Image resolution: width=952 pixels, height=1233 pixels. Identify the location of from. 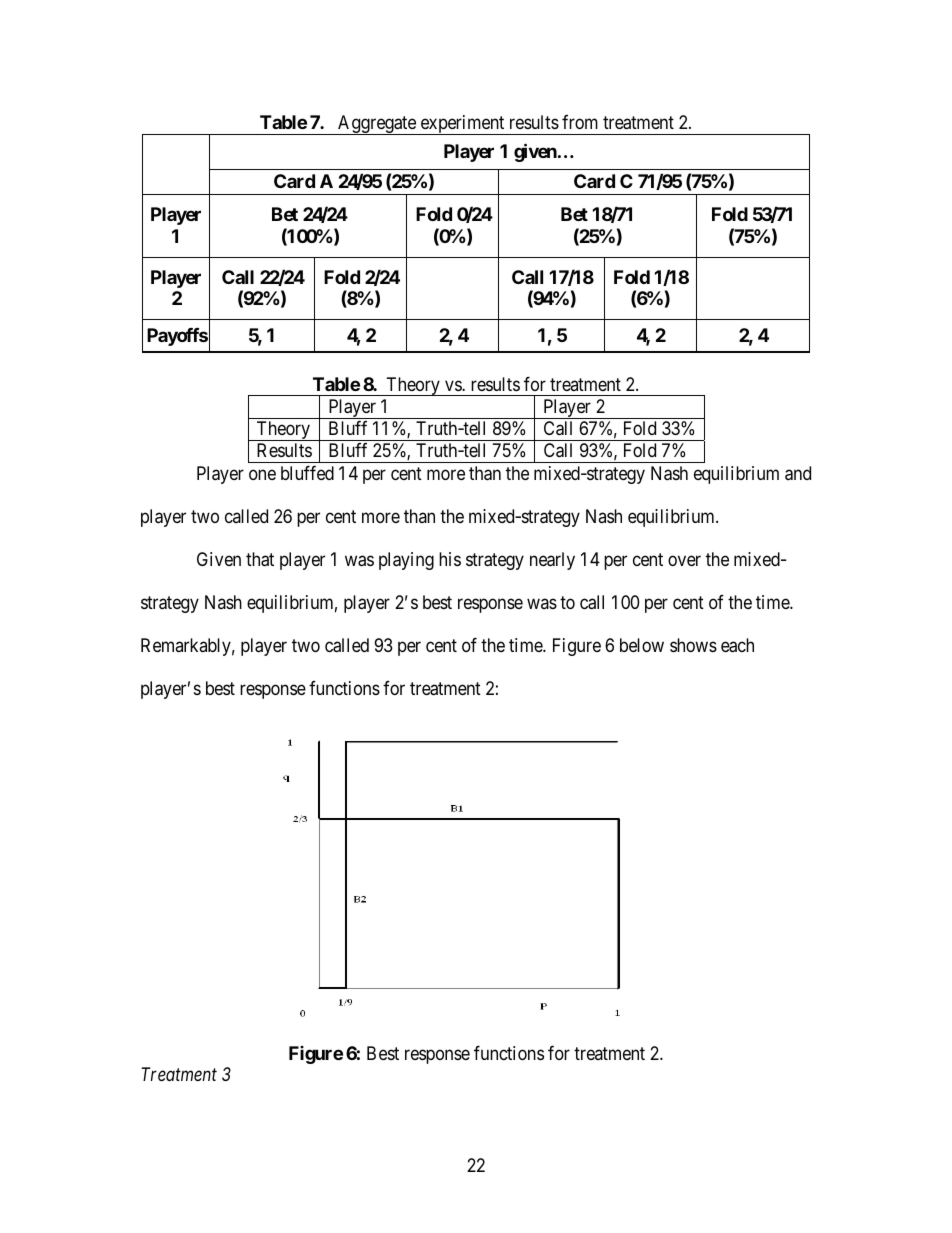
(580, 121).
